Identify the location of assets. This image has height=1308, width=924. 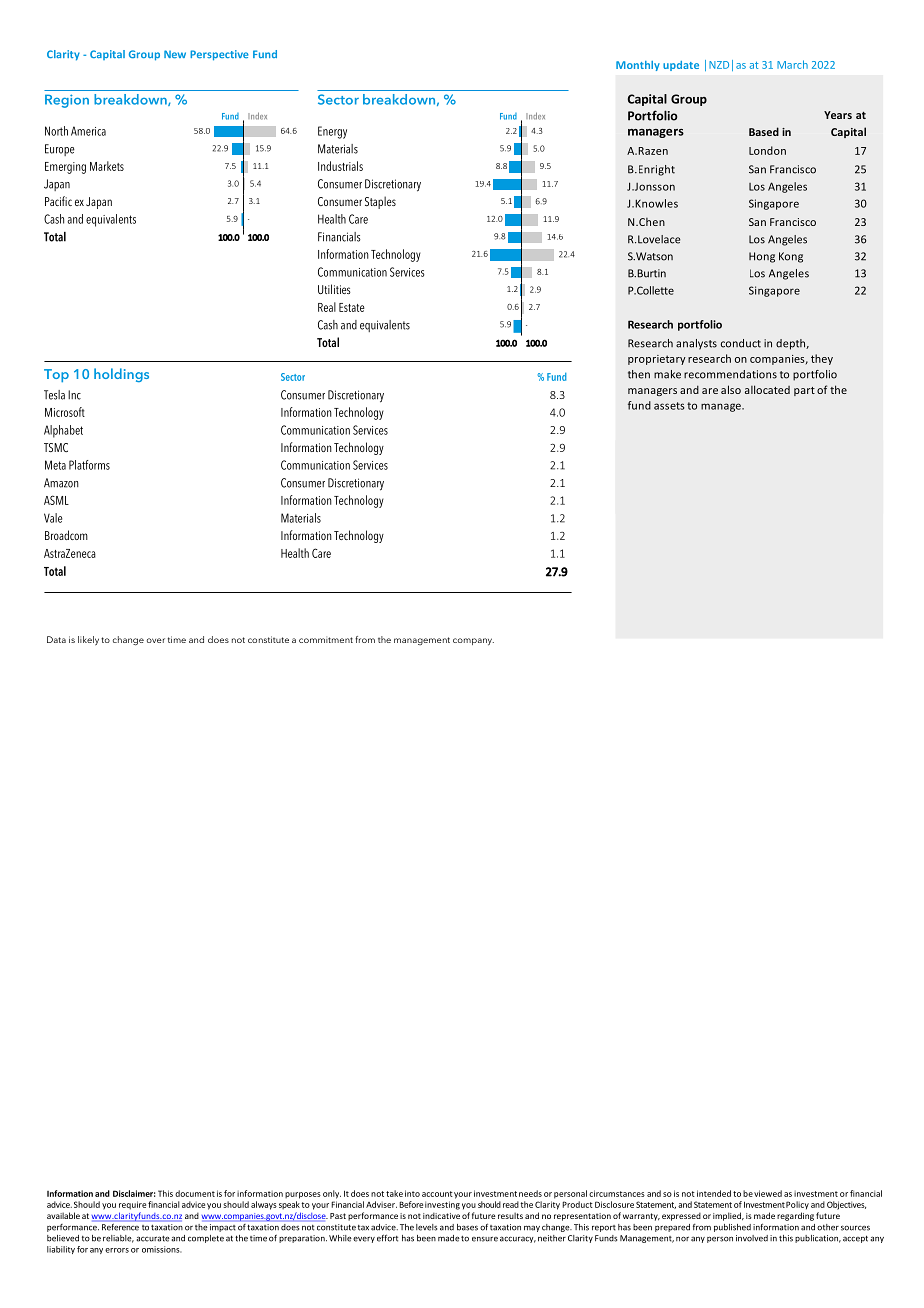
(669, 406).
